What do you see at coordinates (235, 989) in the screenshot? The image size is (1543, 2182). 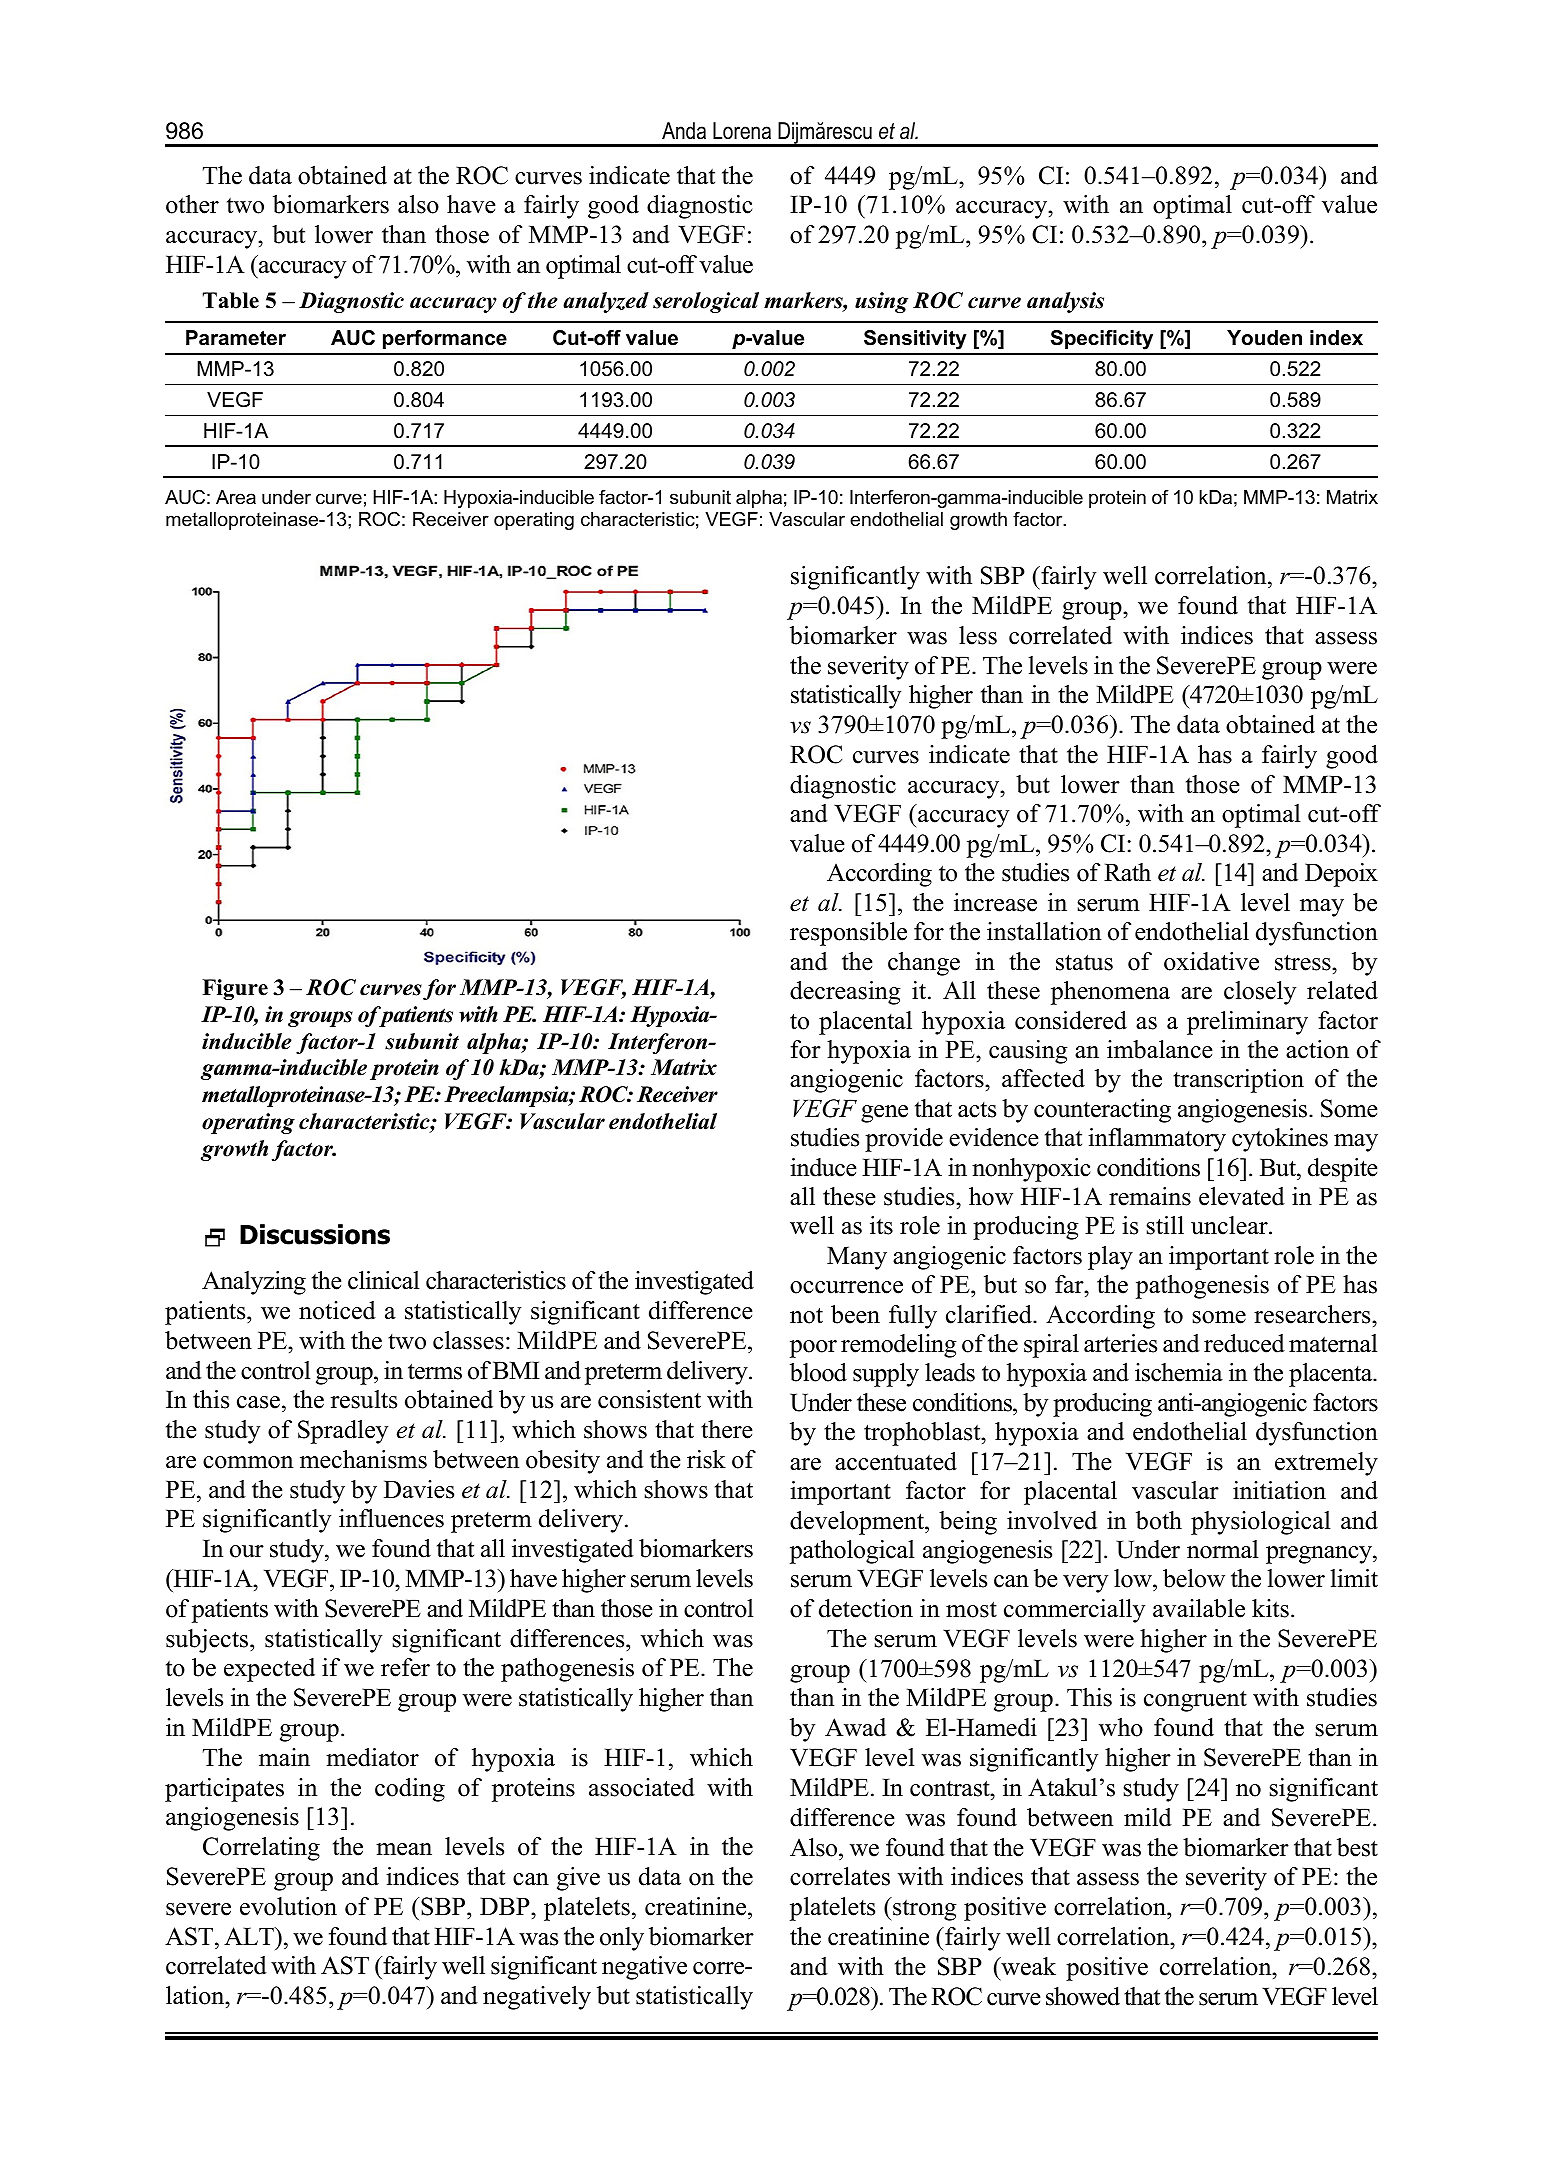 I see `Figure` at bounding box center [235, 989].
